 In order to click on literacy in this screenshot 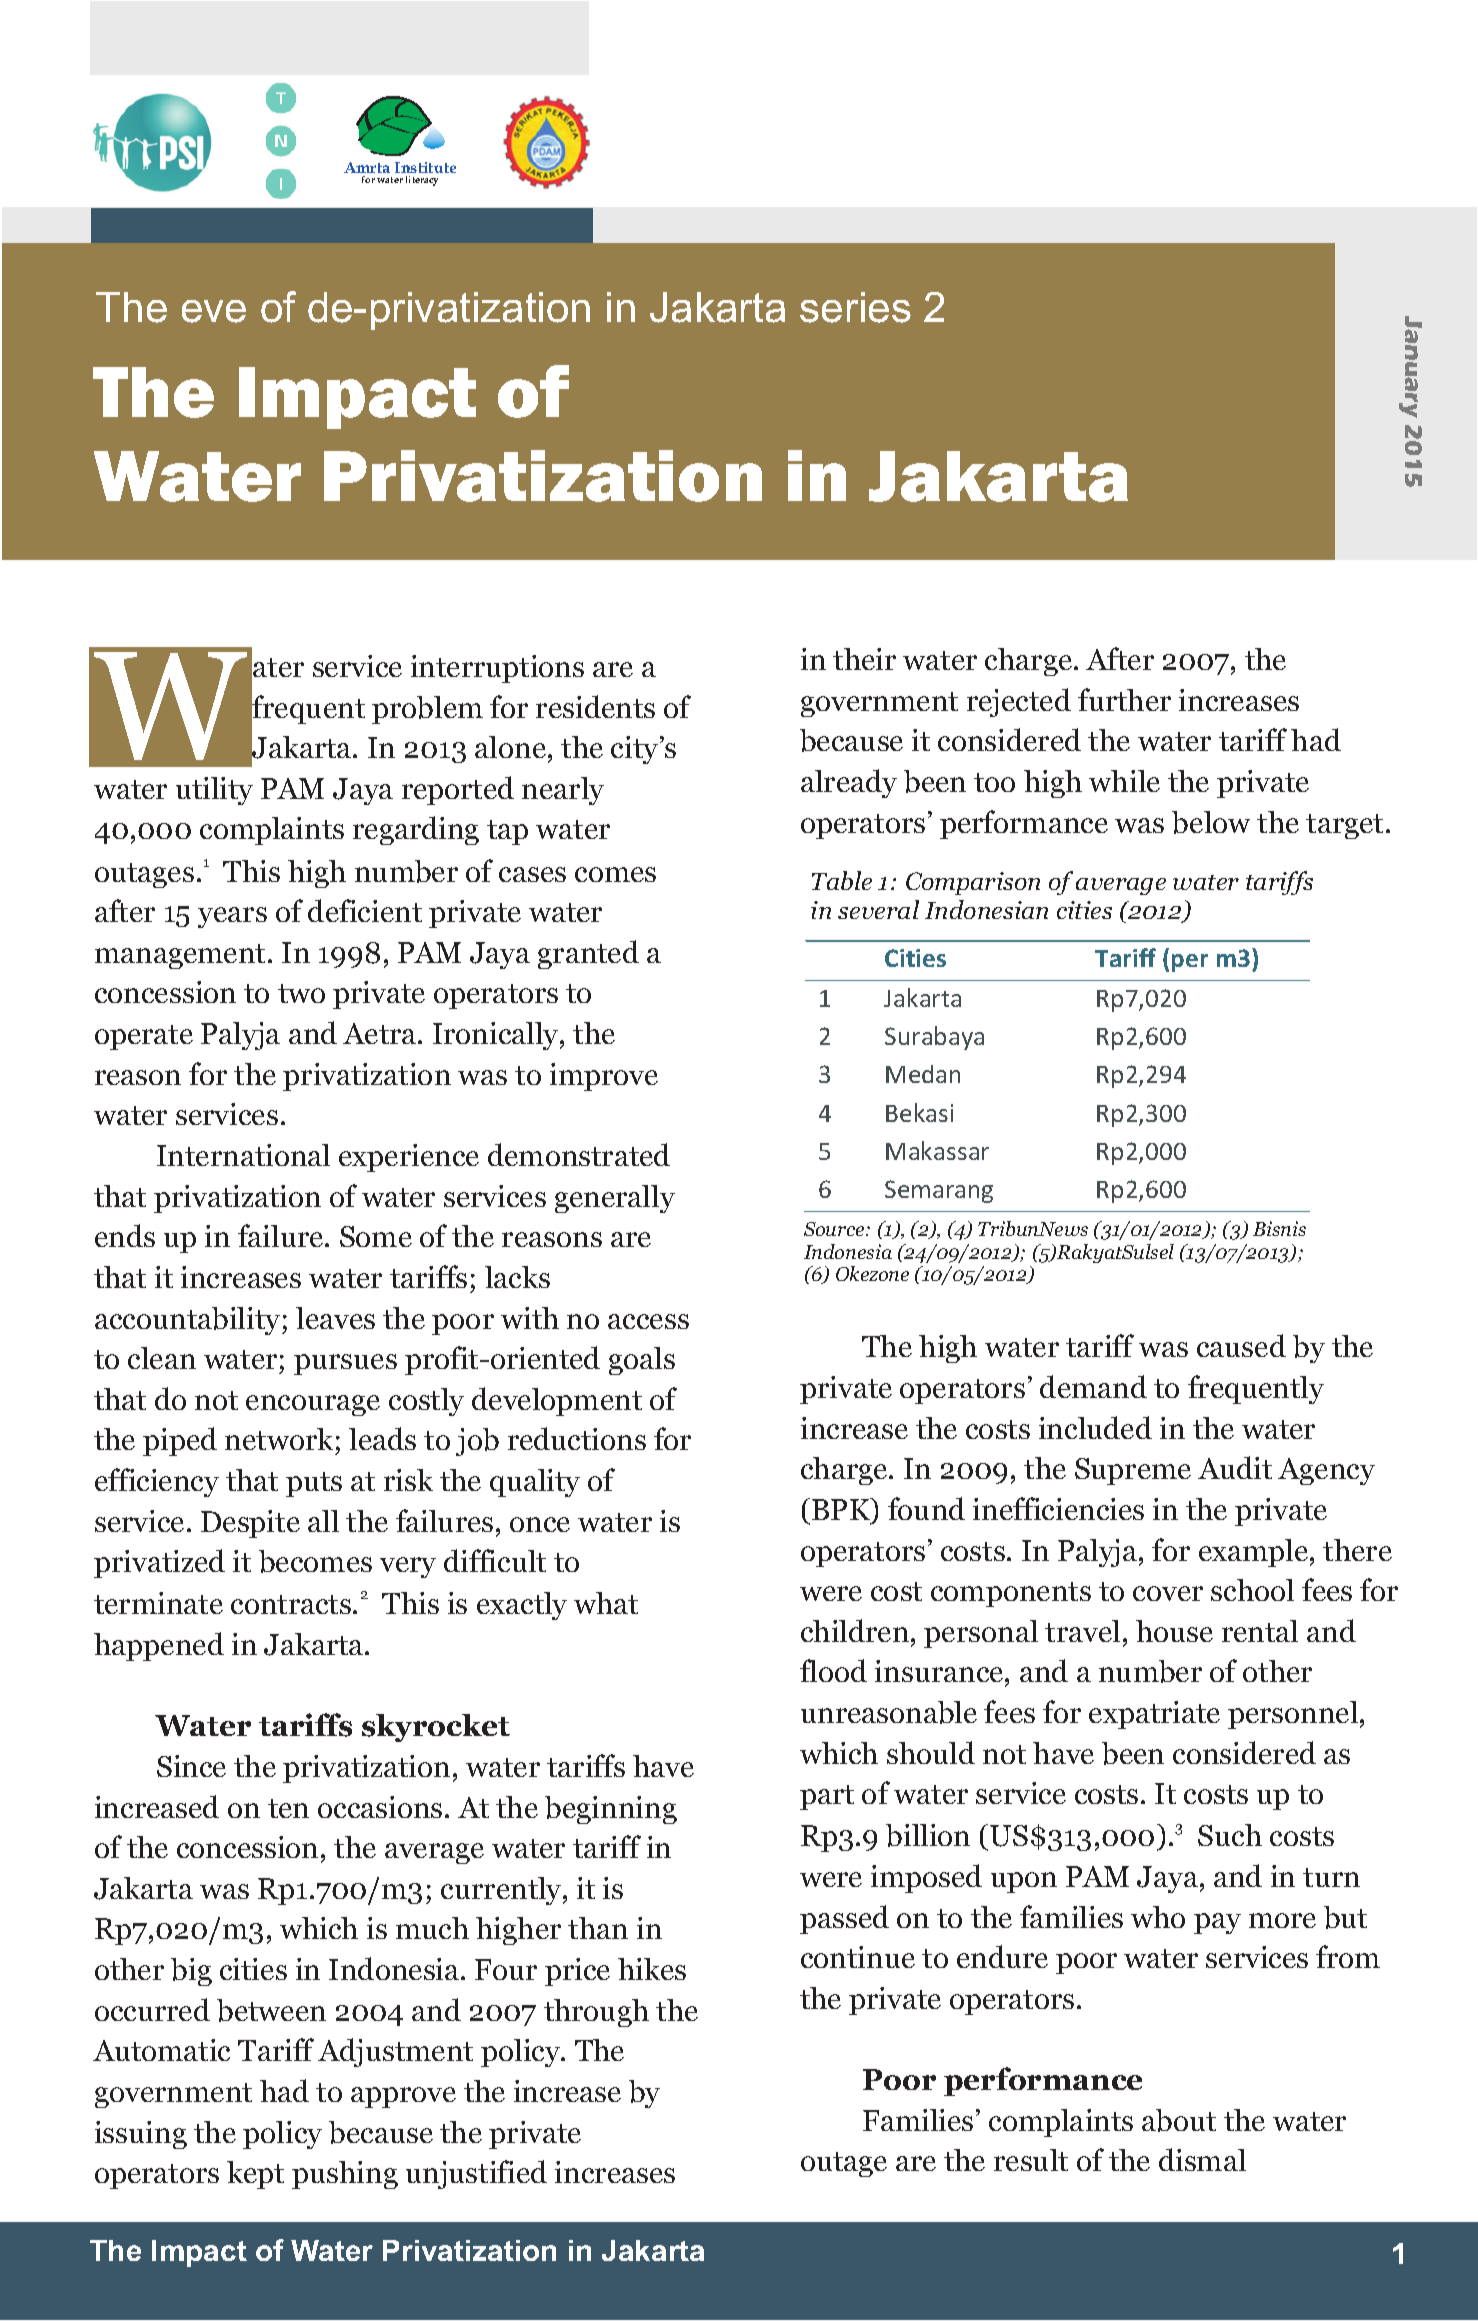, I will do `click(422, 181)`.
